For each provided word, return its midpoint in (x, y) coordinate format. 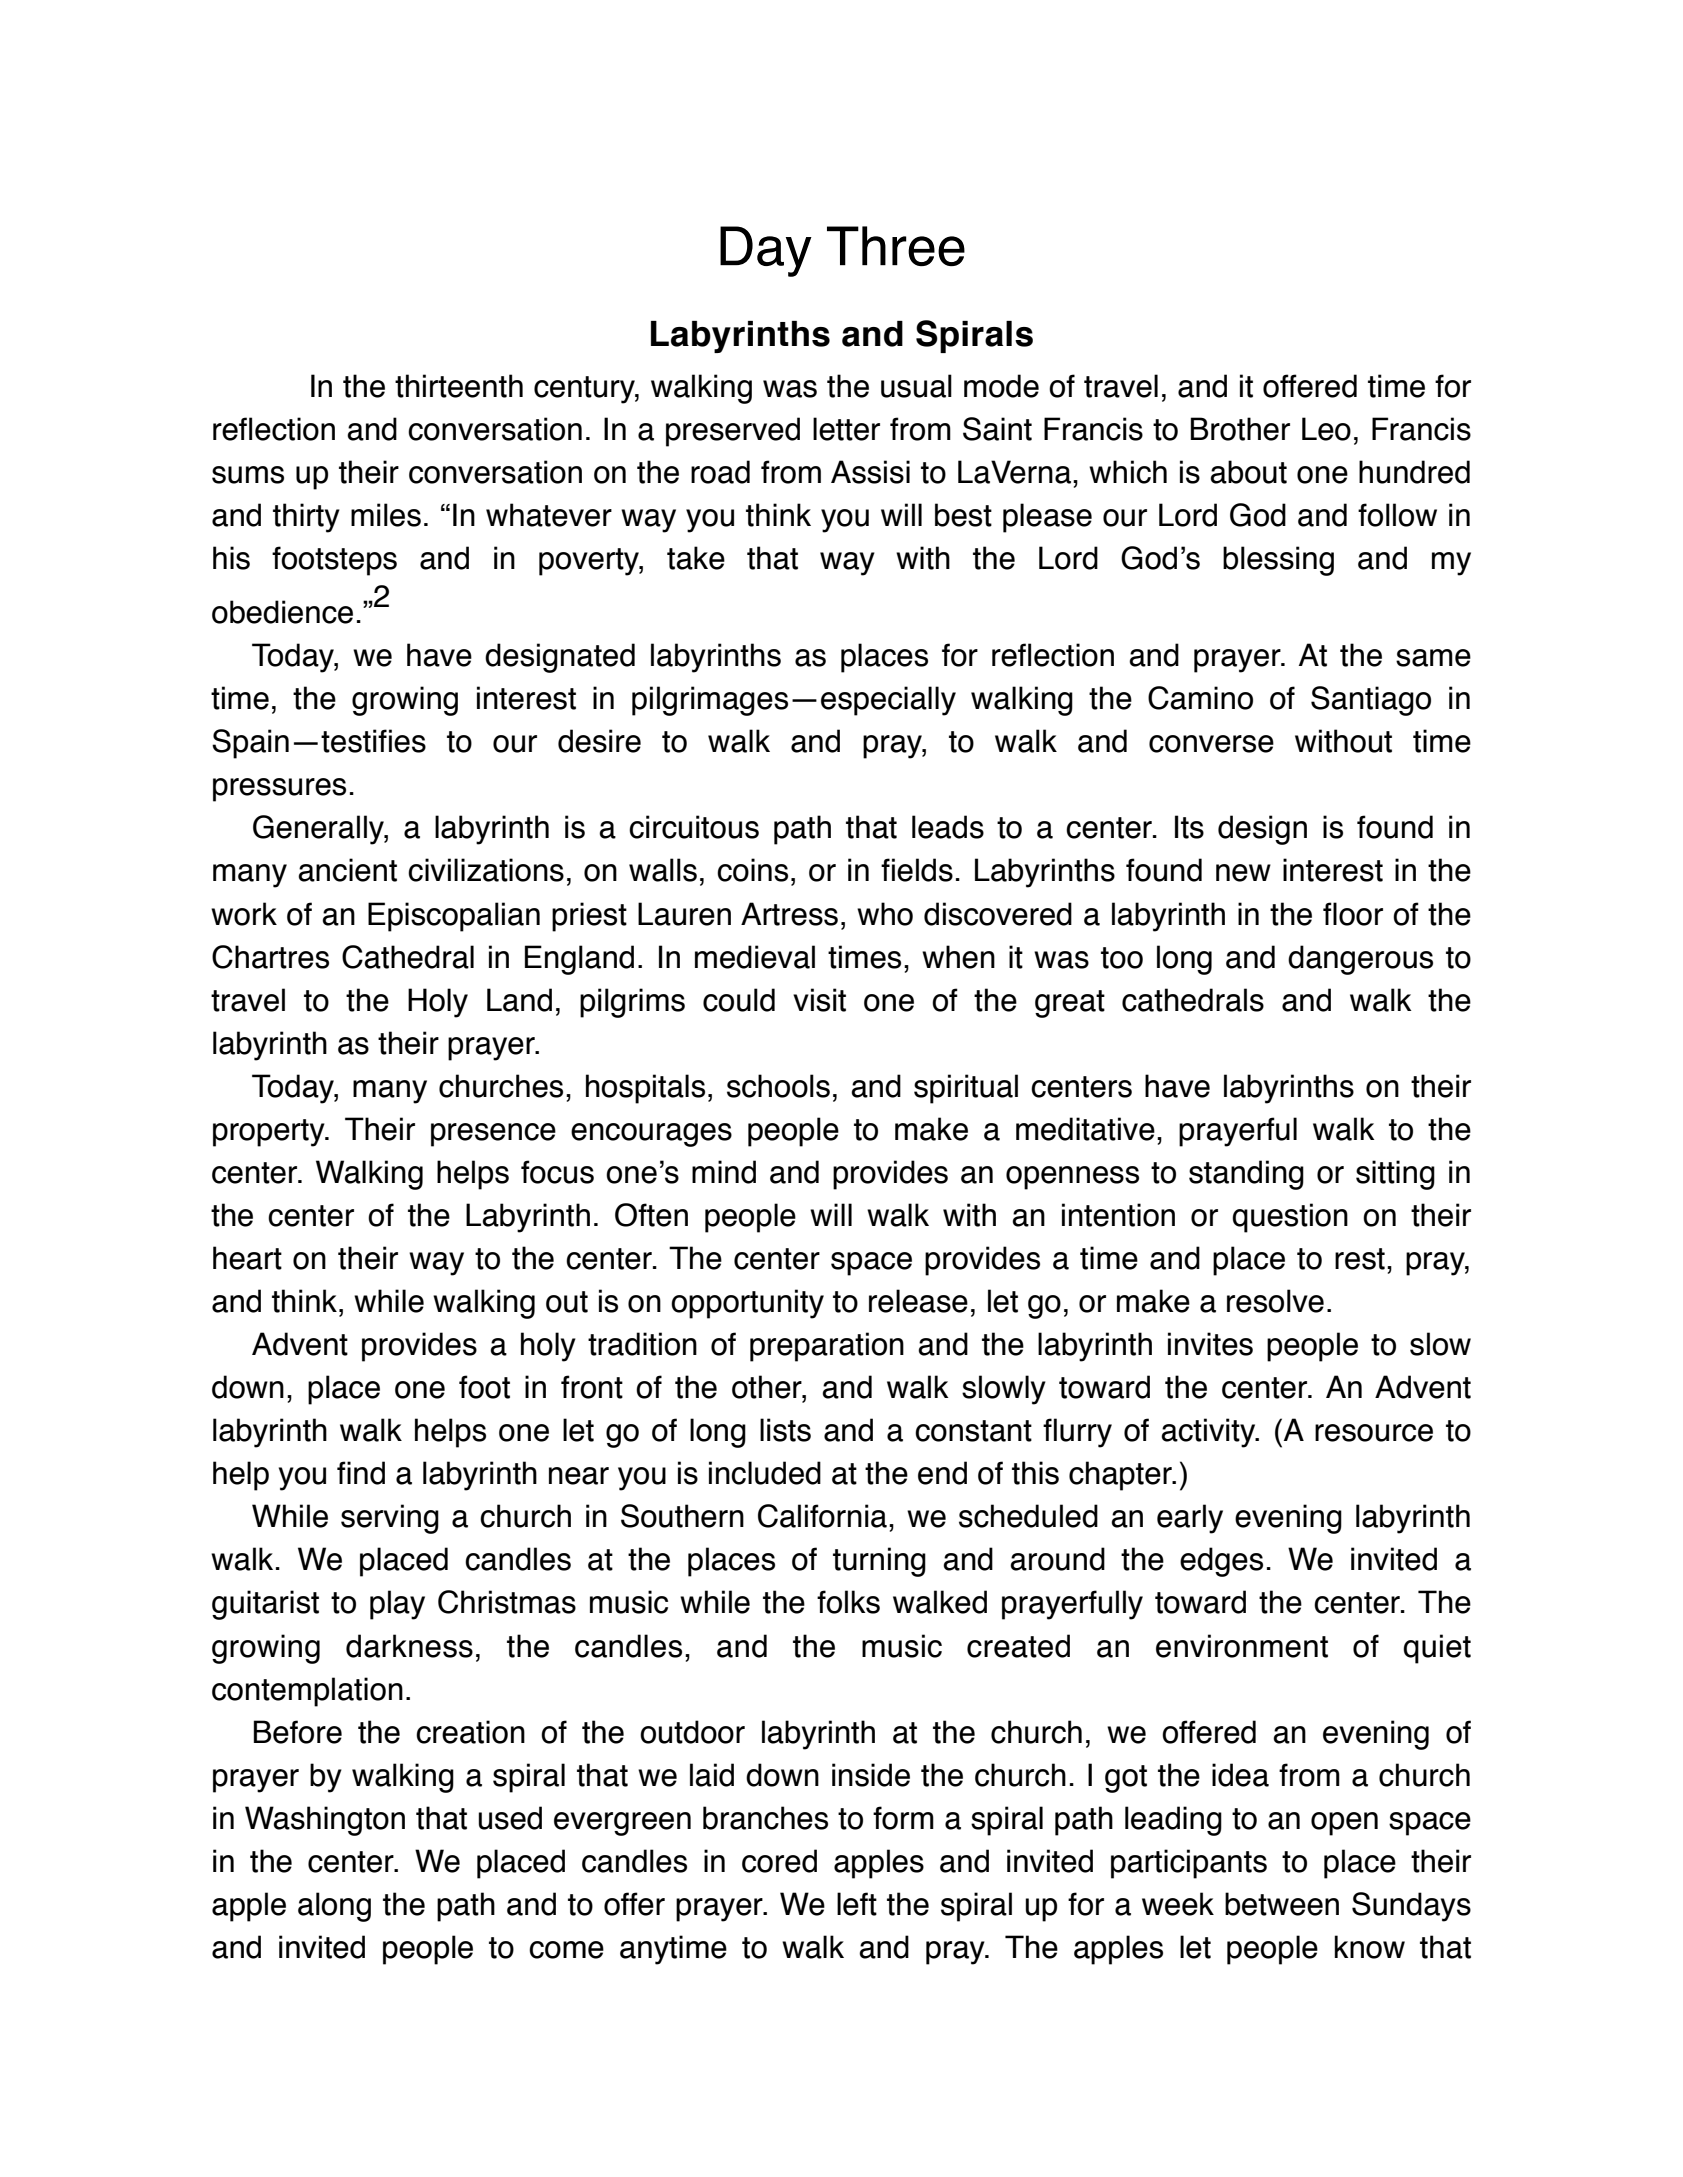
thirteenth (459, 386)
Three (896, 246)
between (1282, 1904)
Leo (1326, 429)
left (857, 1904)
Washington (325, 1821)
